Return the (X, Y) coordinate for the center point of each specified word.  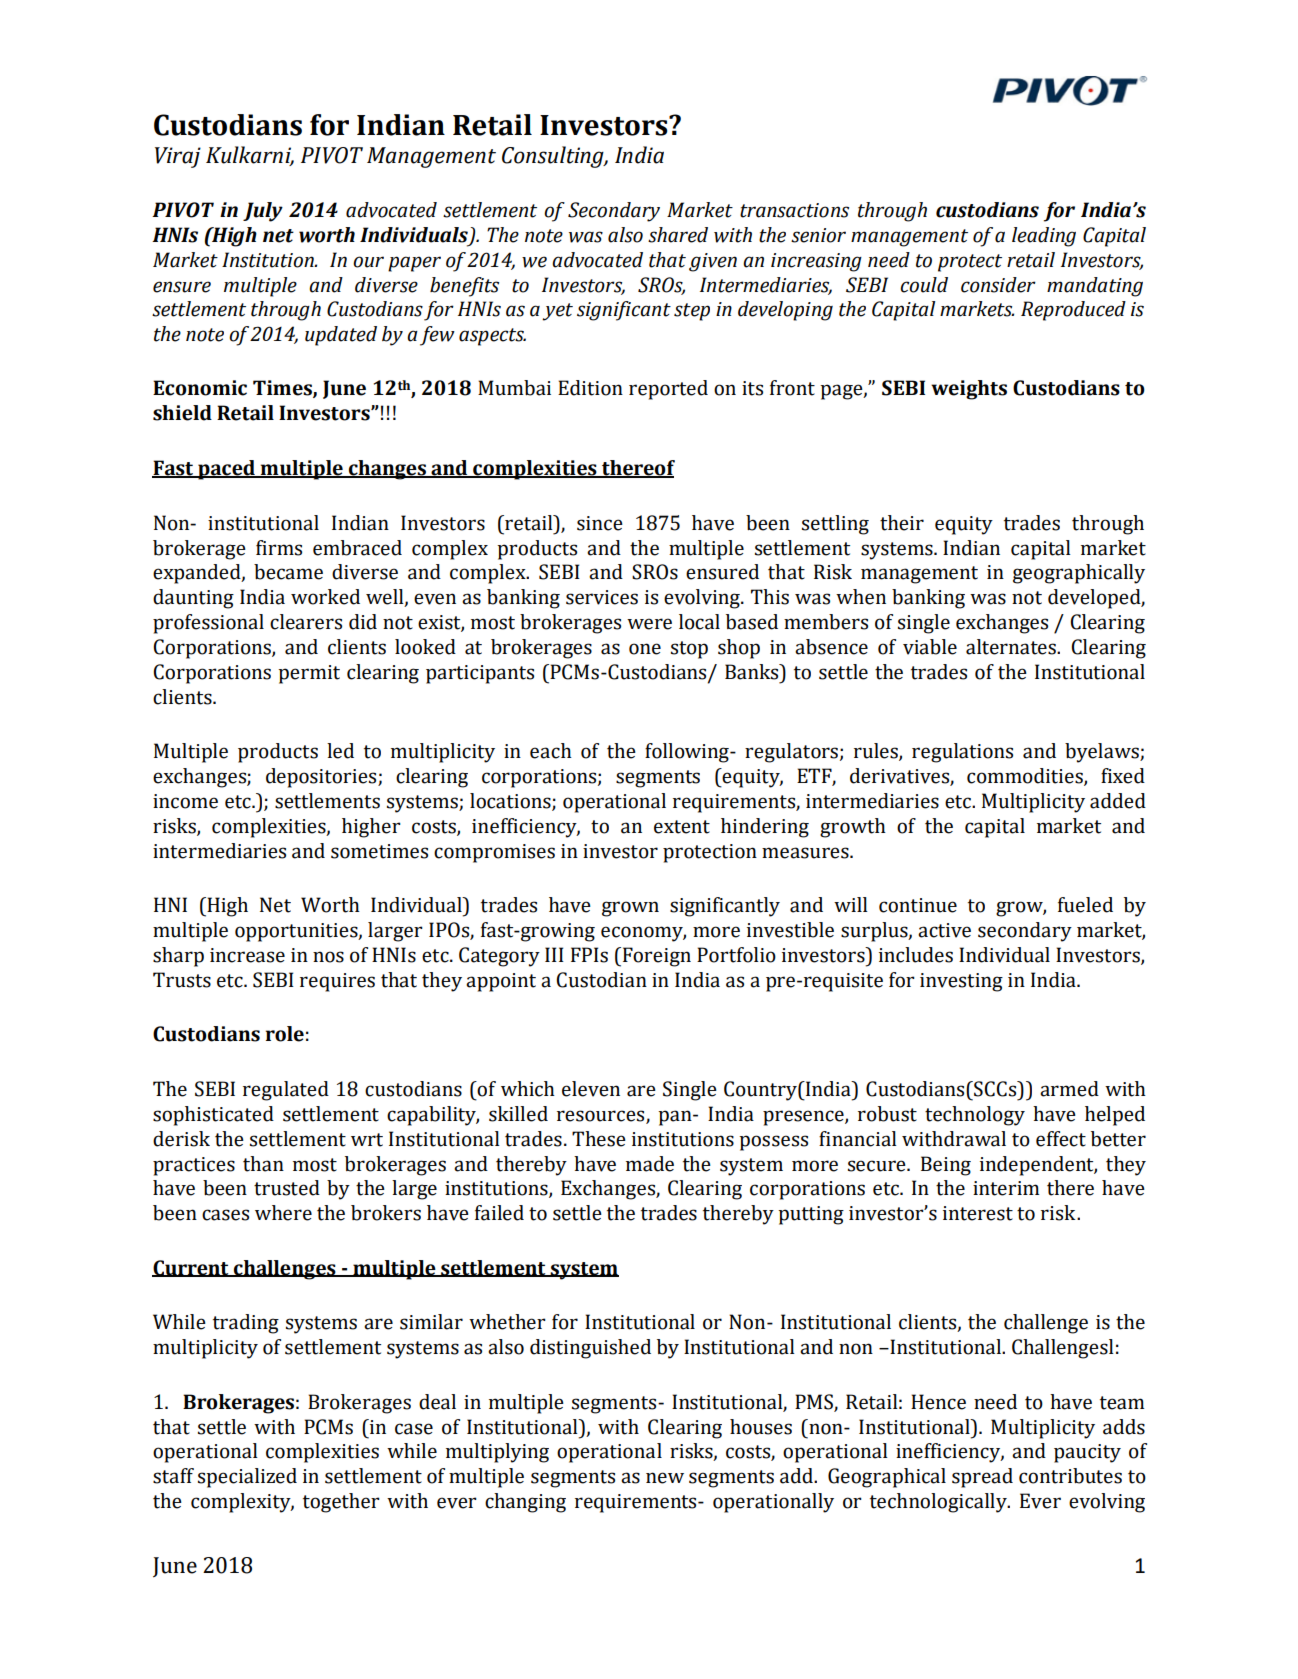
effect (1061, 1139)
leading (1044, 237)
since (600, 523)
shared (678, 235)
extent (682, 827)
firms (279, 548)
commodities (1026, 777)
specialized (247, 1478)
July (263, 212)
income (185, 801)
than (263, 1164)
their (902, 523)
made (650, 1164)
